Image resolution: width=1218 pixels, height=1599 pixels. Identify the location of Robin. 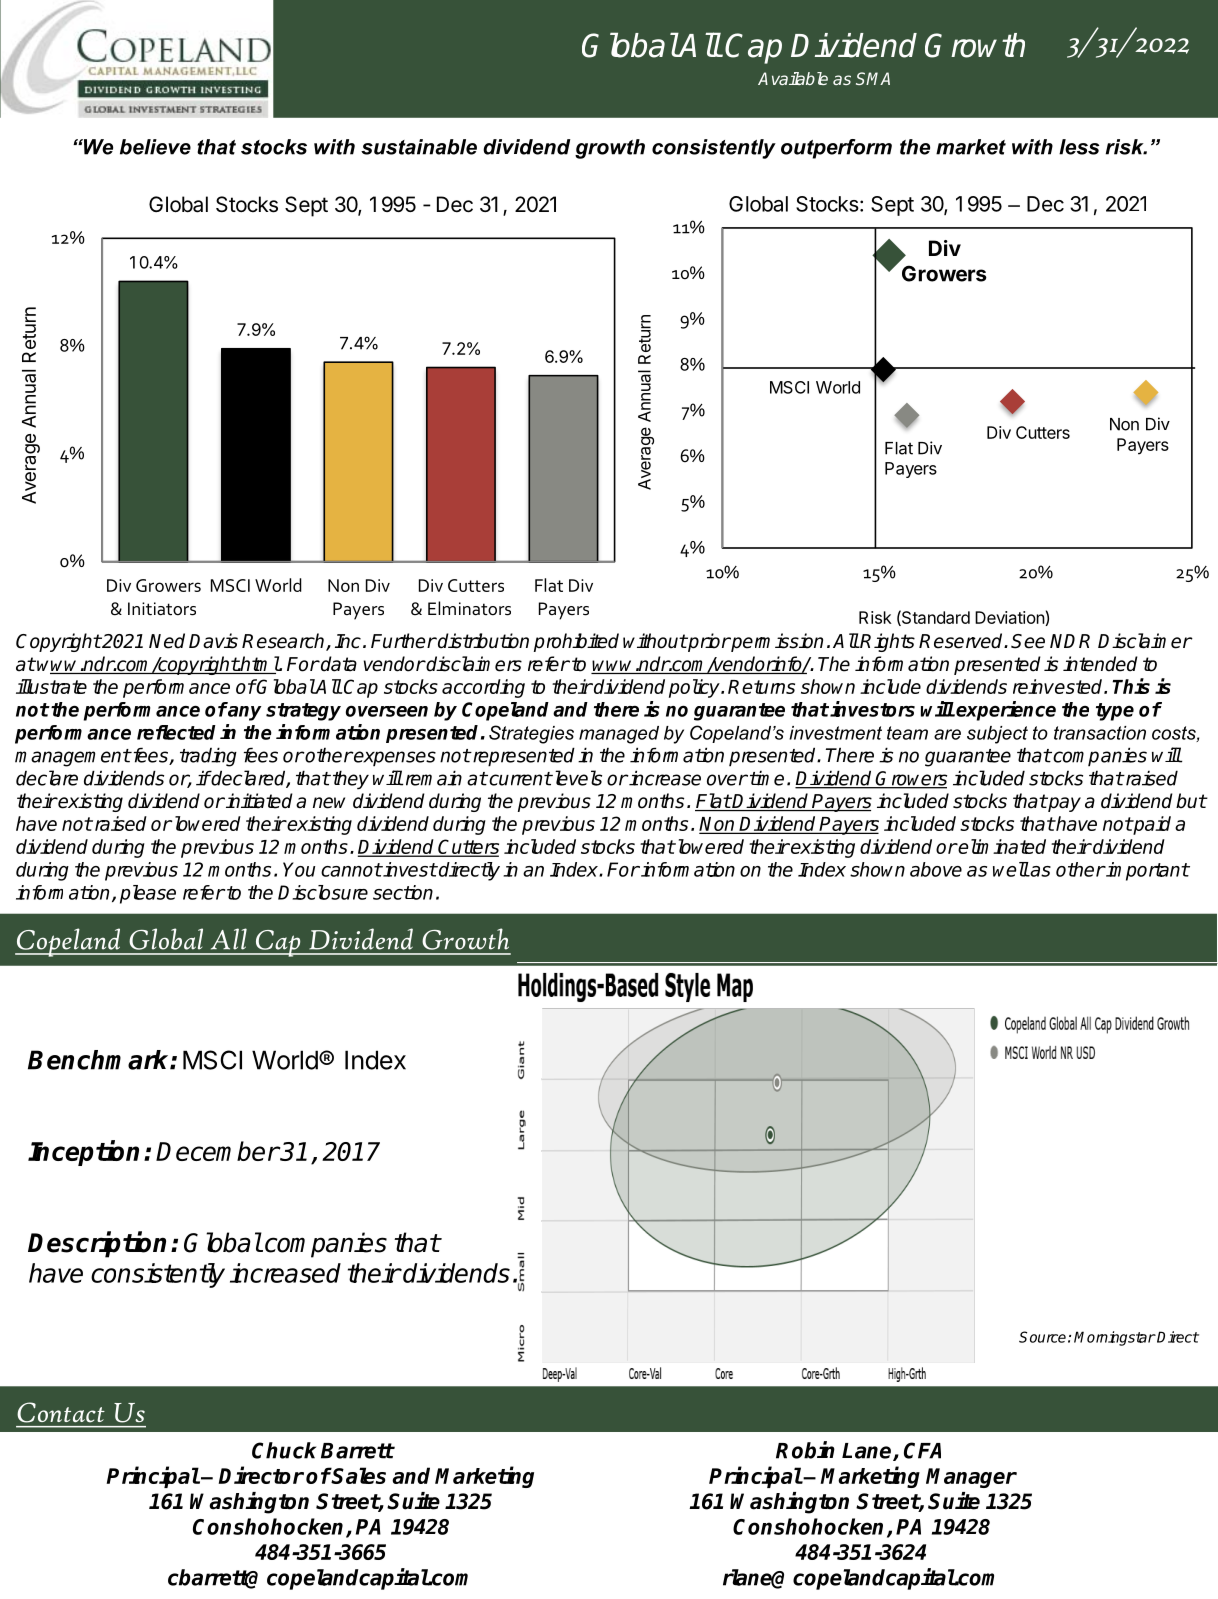
(805, 1450).
